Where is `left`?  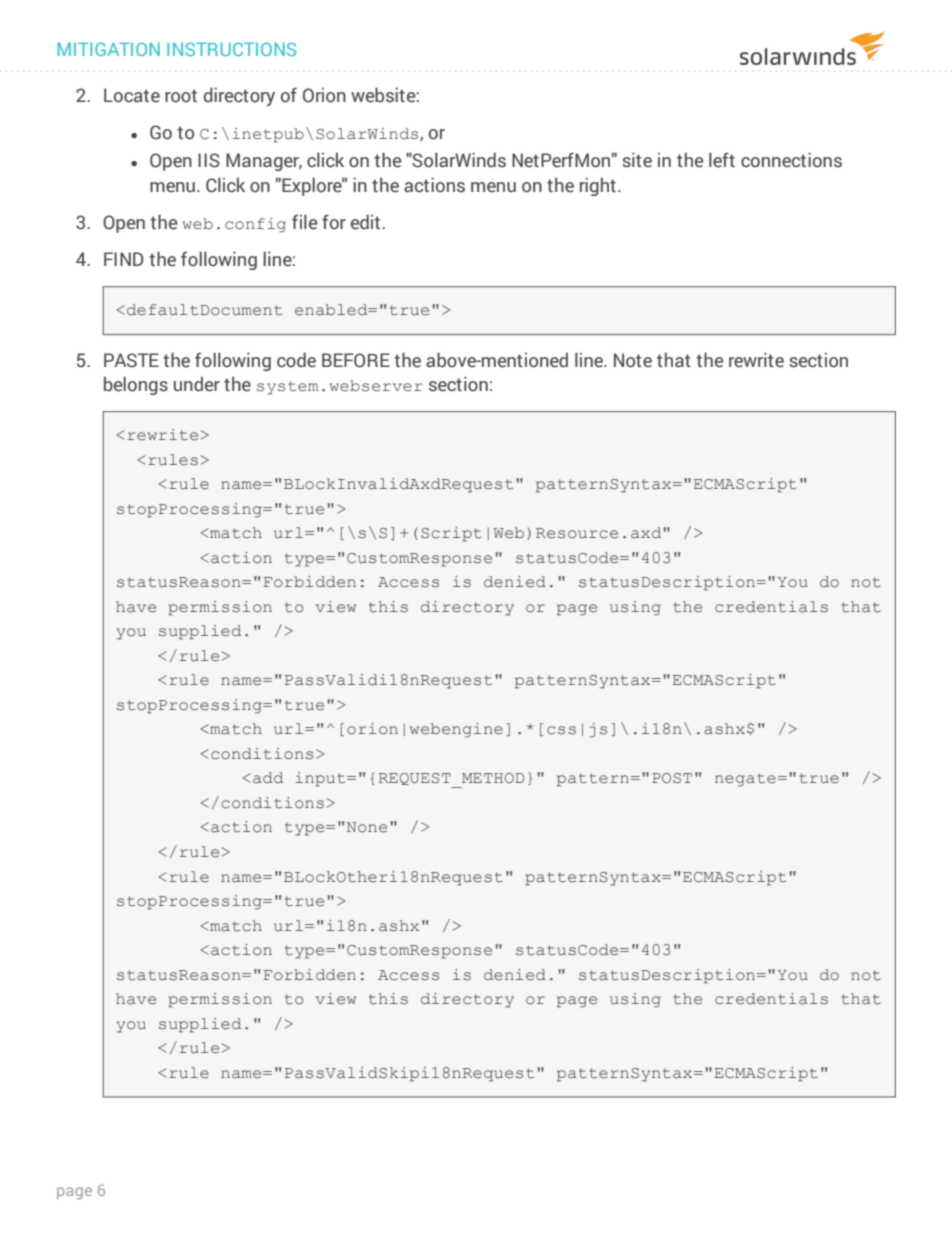 left is located at coordinates (722, 160).
